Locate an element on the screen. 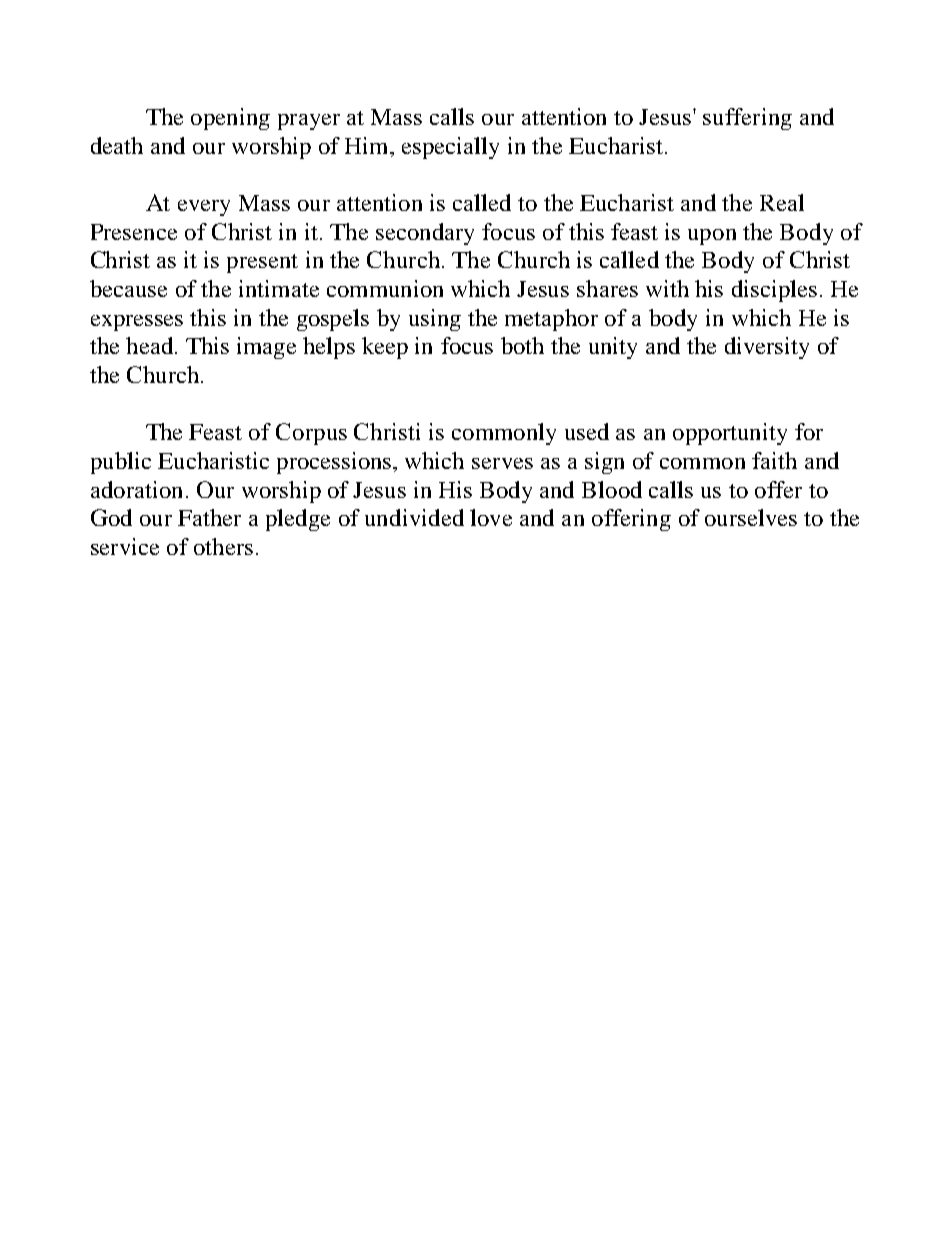 This screenshot has width=952, height=1233. Presence is located at coordinates (134, 232).
